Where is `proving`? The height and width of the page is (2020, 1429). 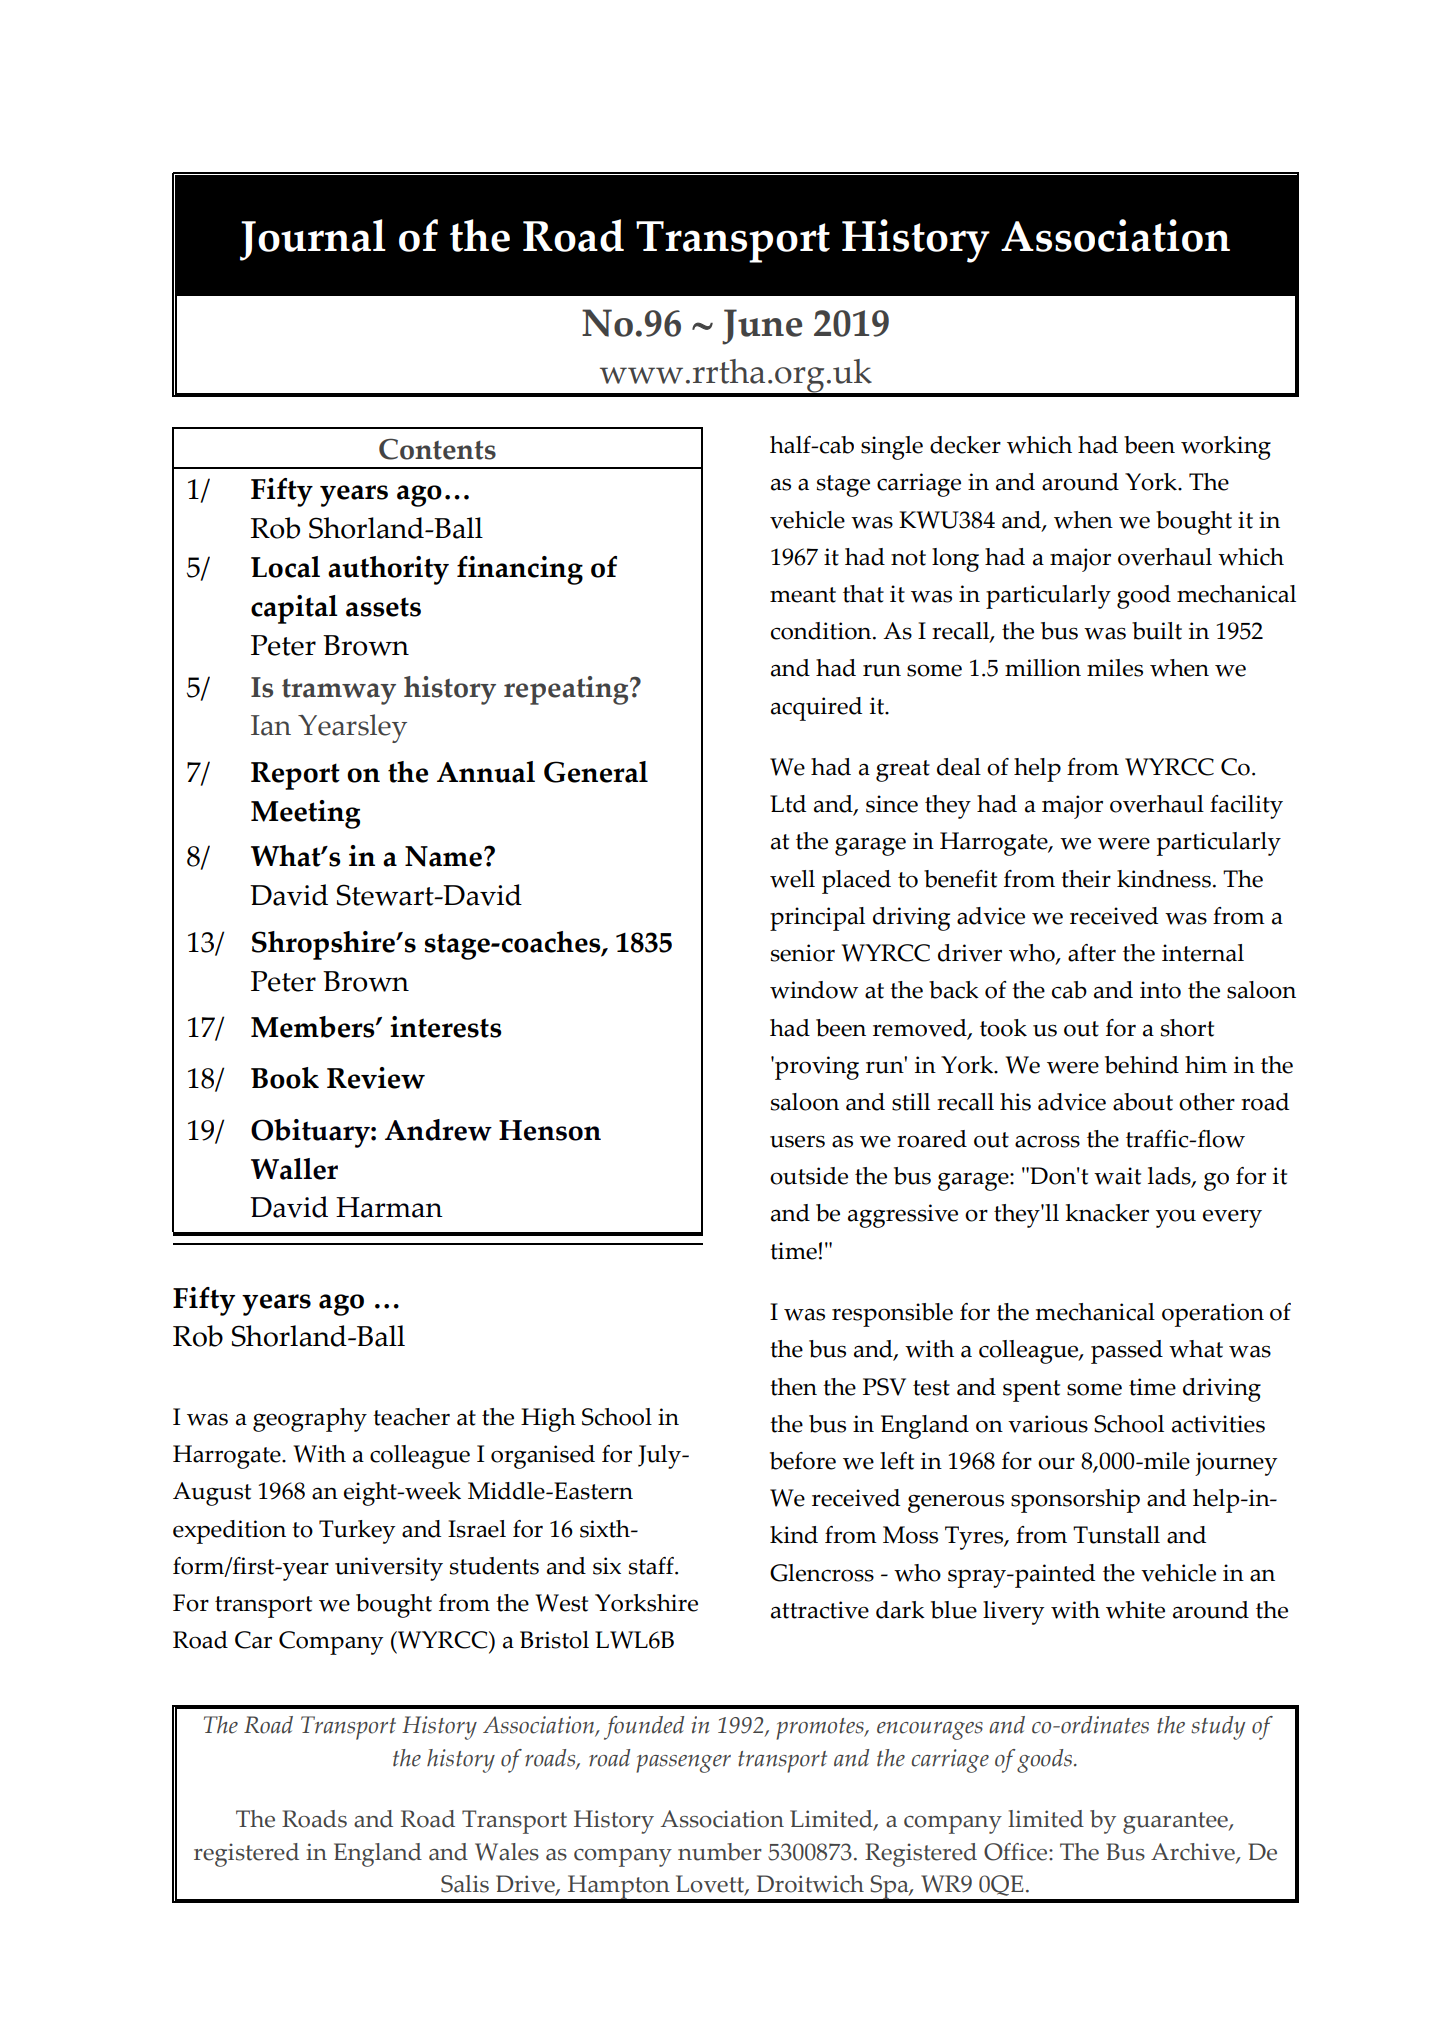 proving is located at coordinates (816, 1068).
